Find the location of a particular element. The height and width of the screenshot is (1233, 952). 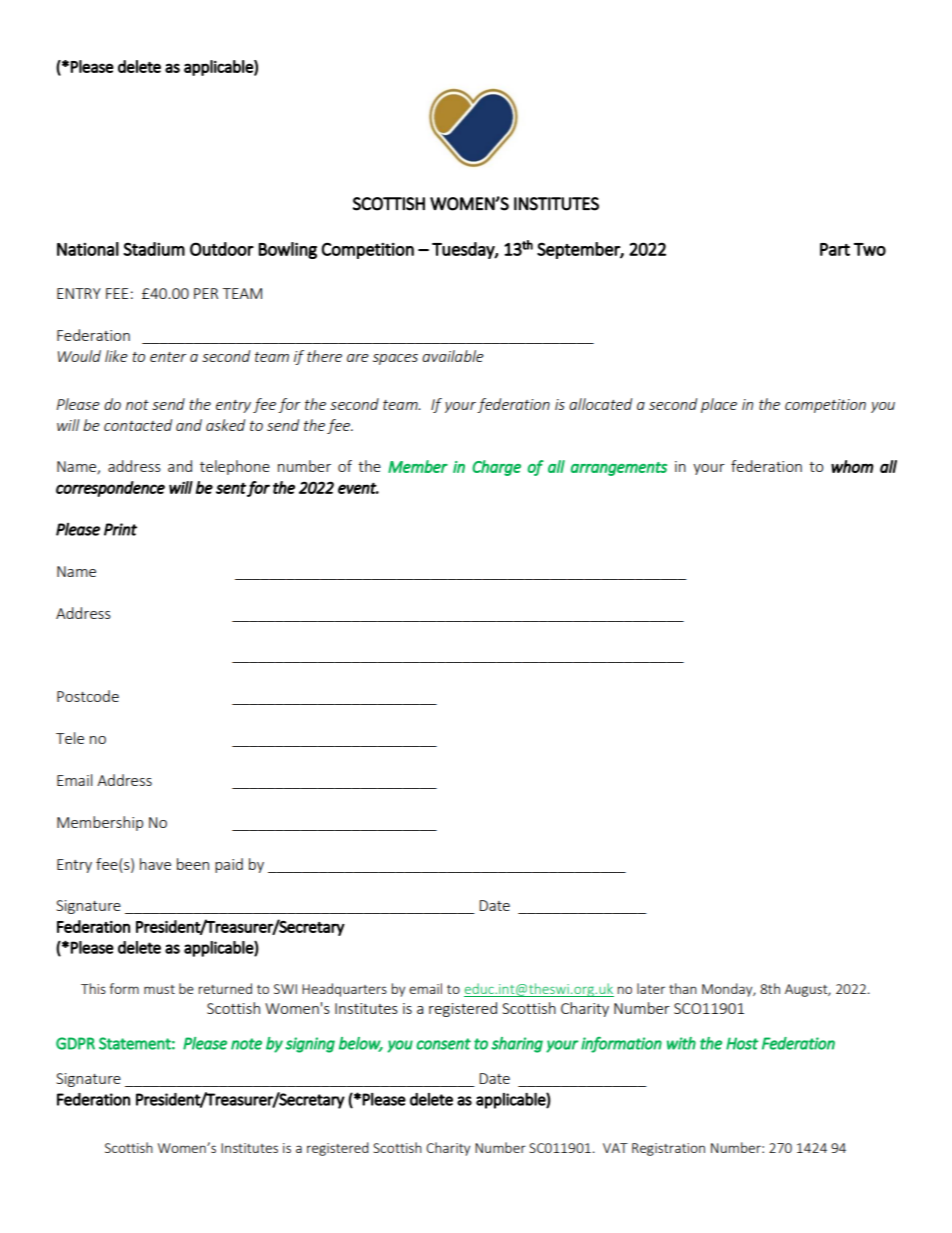

paid is located at coordinates (229, 865).
